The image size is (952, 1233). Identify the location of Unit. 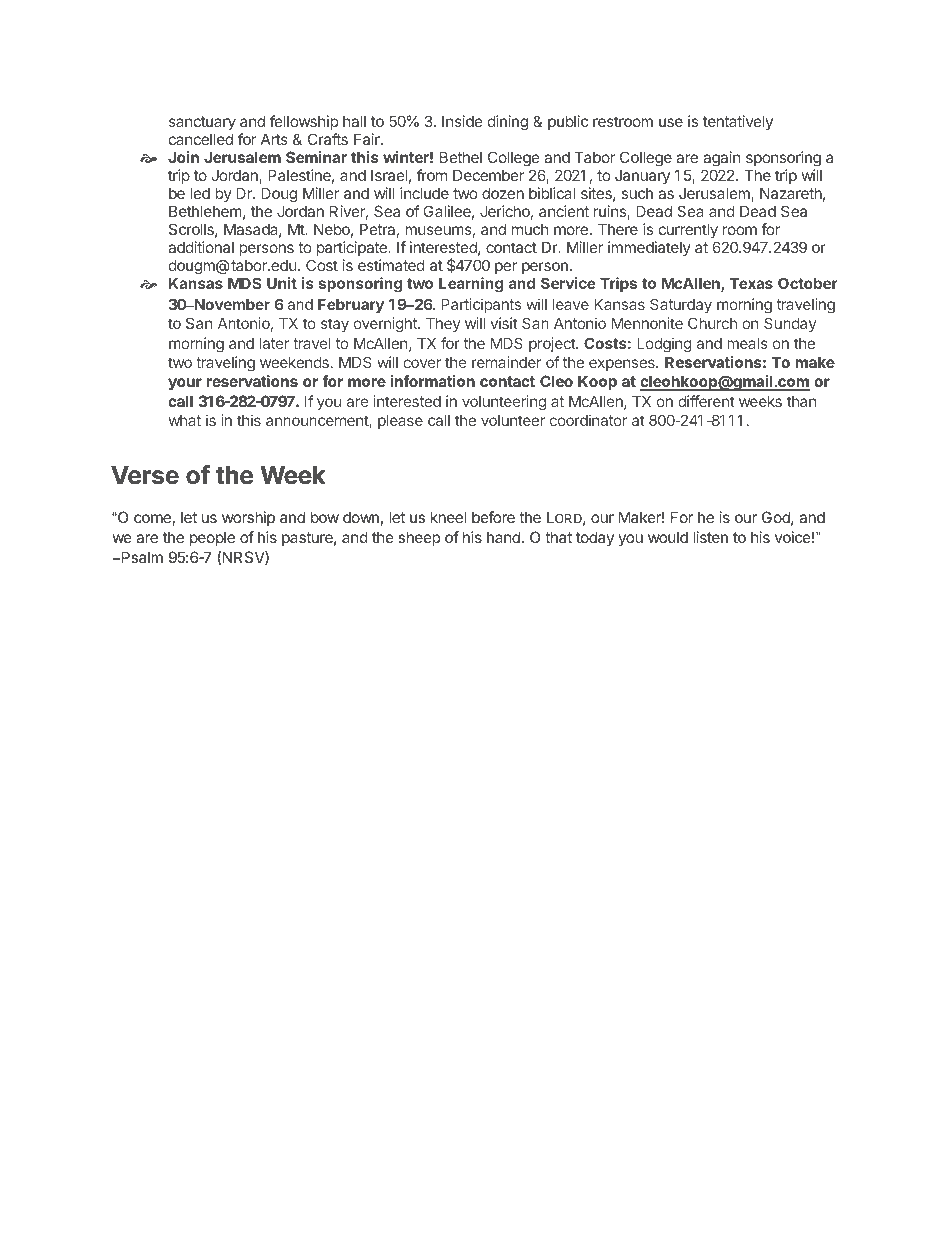
(282, 283).
